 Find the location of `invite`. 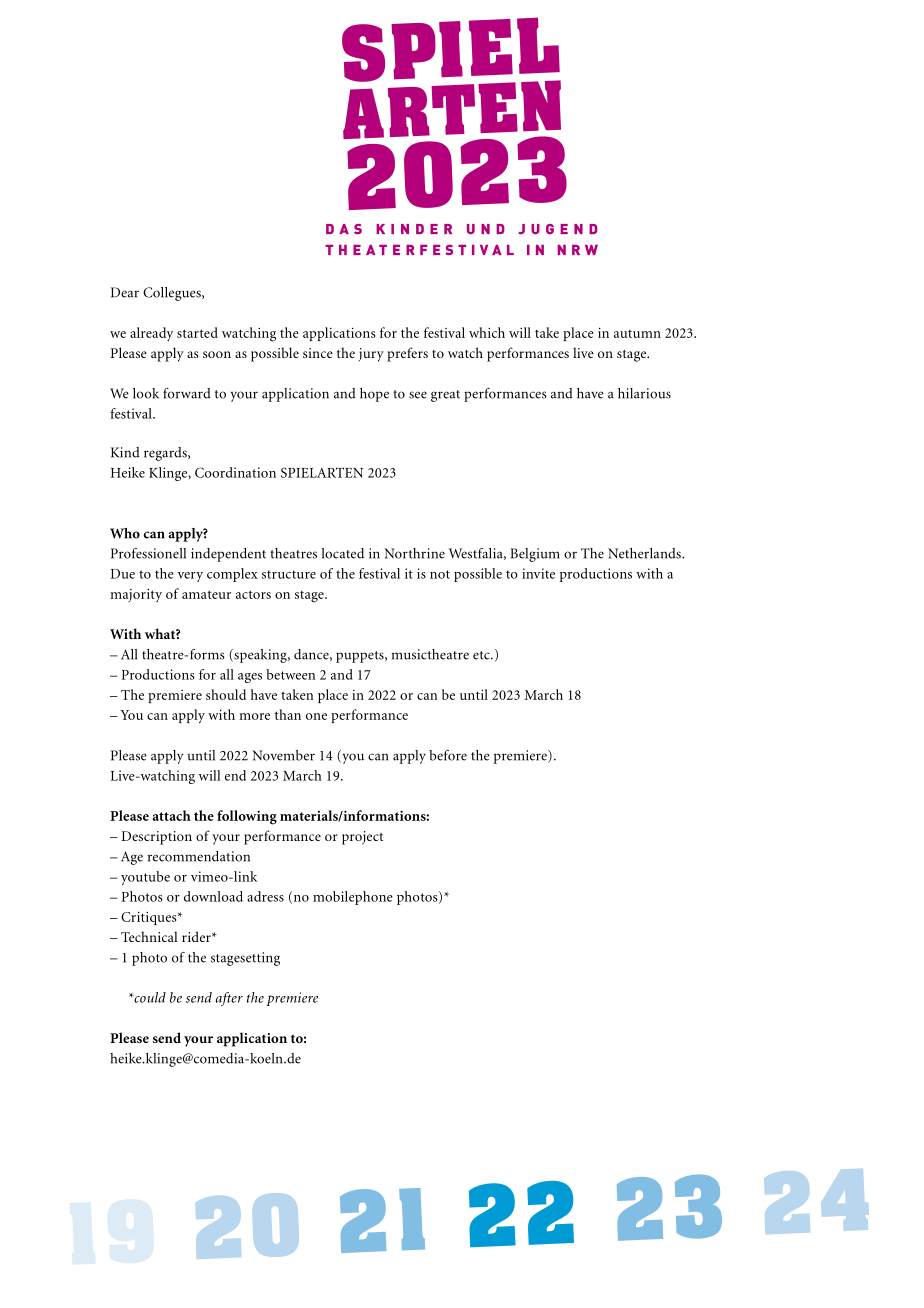

invite is located at coordinates (538, 573).
